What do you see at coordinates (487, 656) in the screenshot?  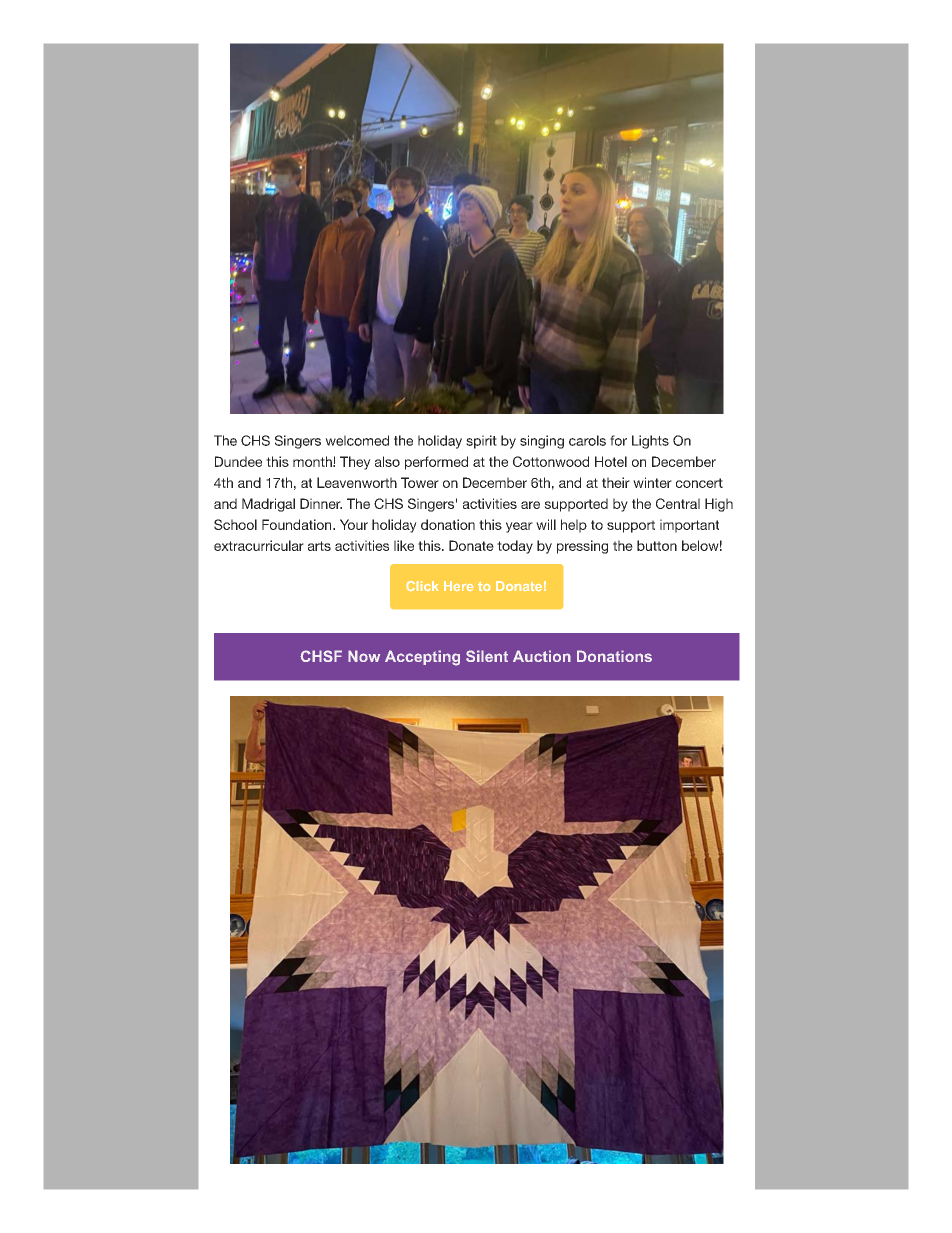 I see `Silent` at bounding box center [487, 656].
